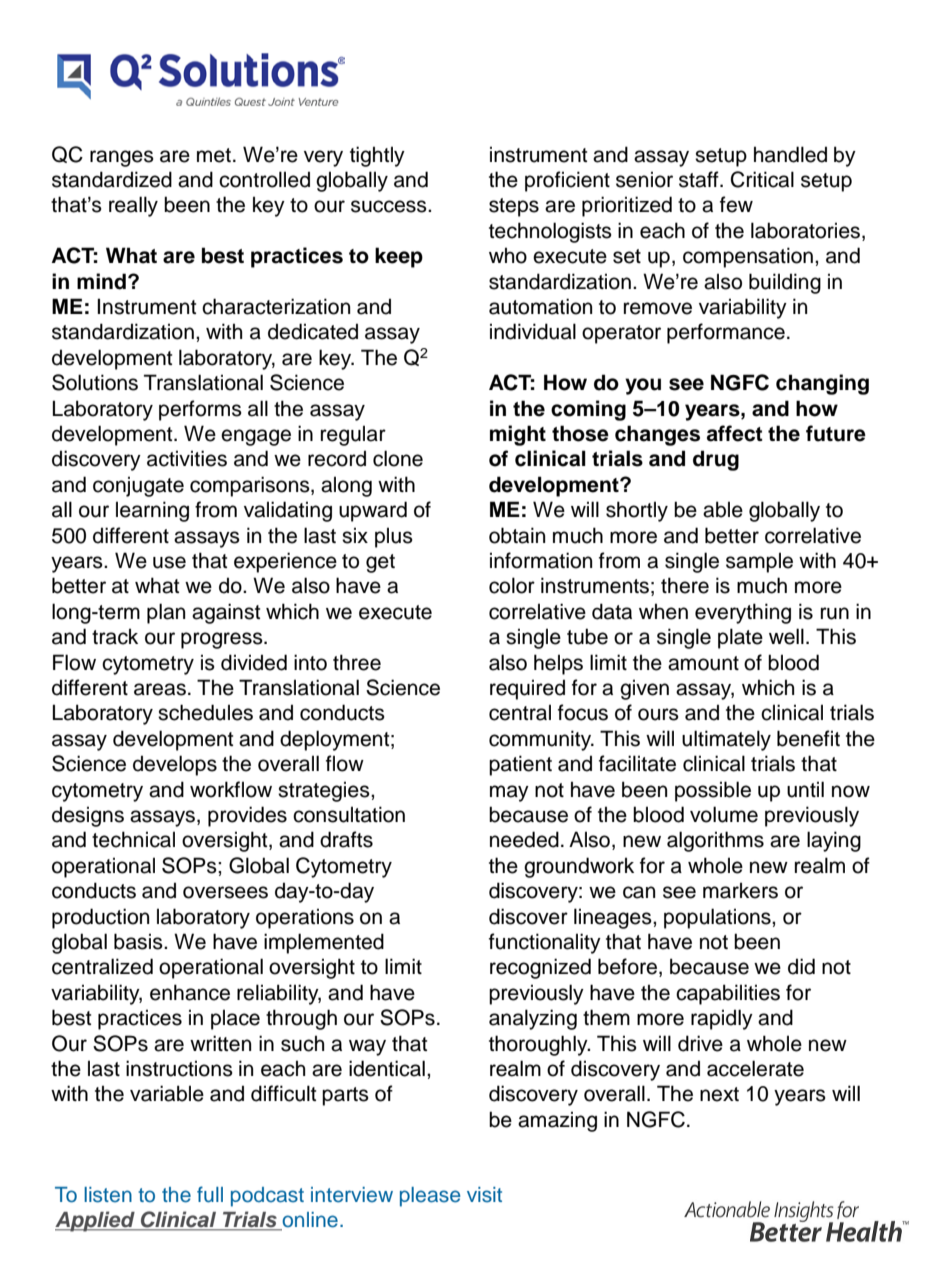  I want to click on obtain, so click(517, 535).
